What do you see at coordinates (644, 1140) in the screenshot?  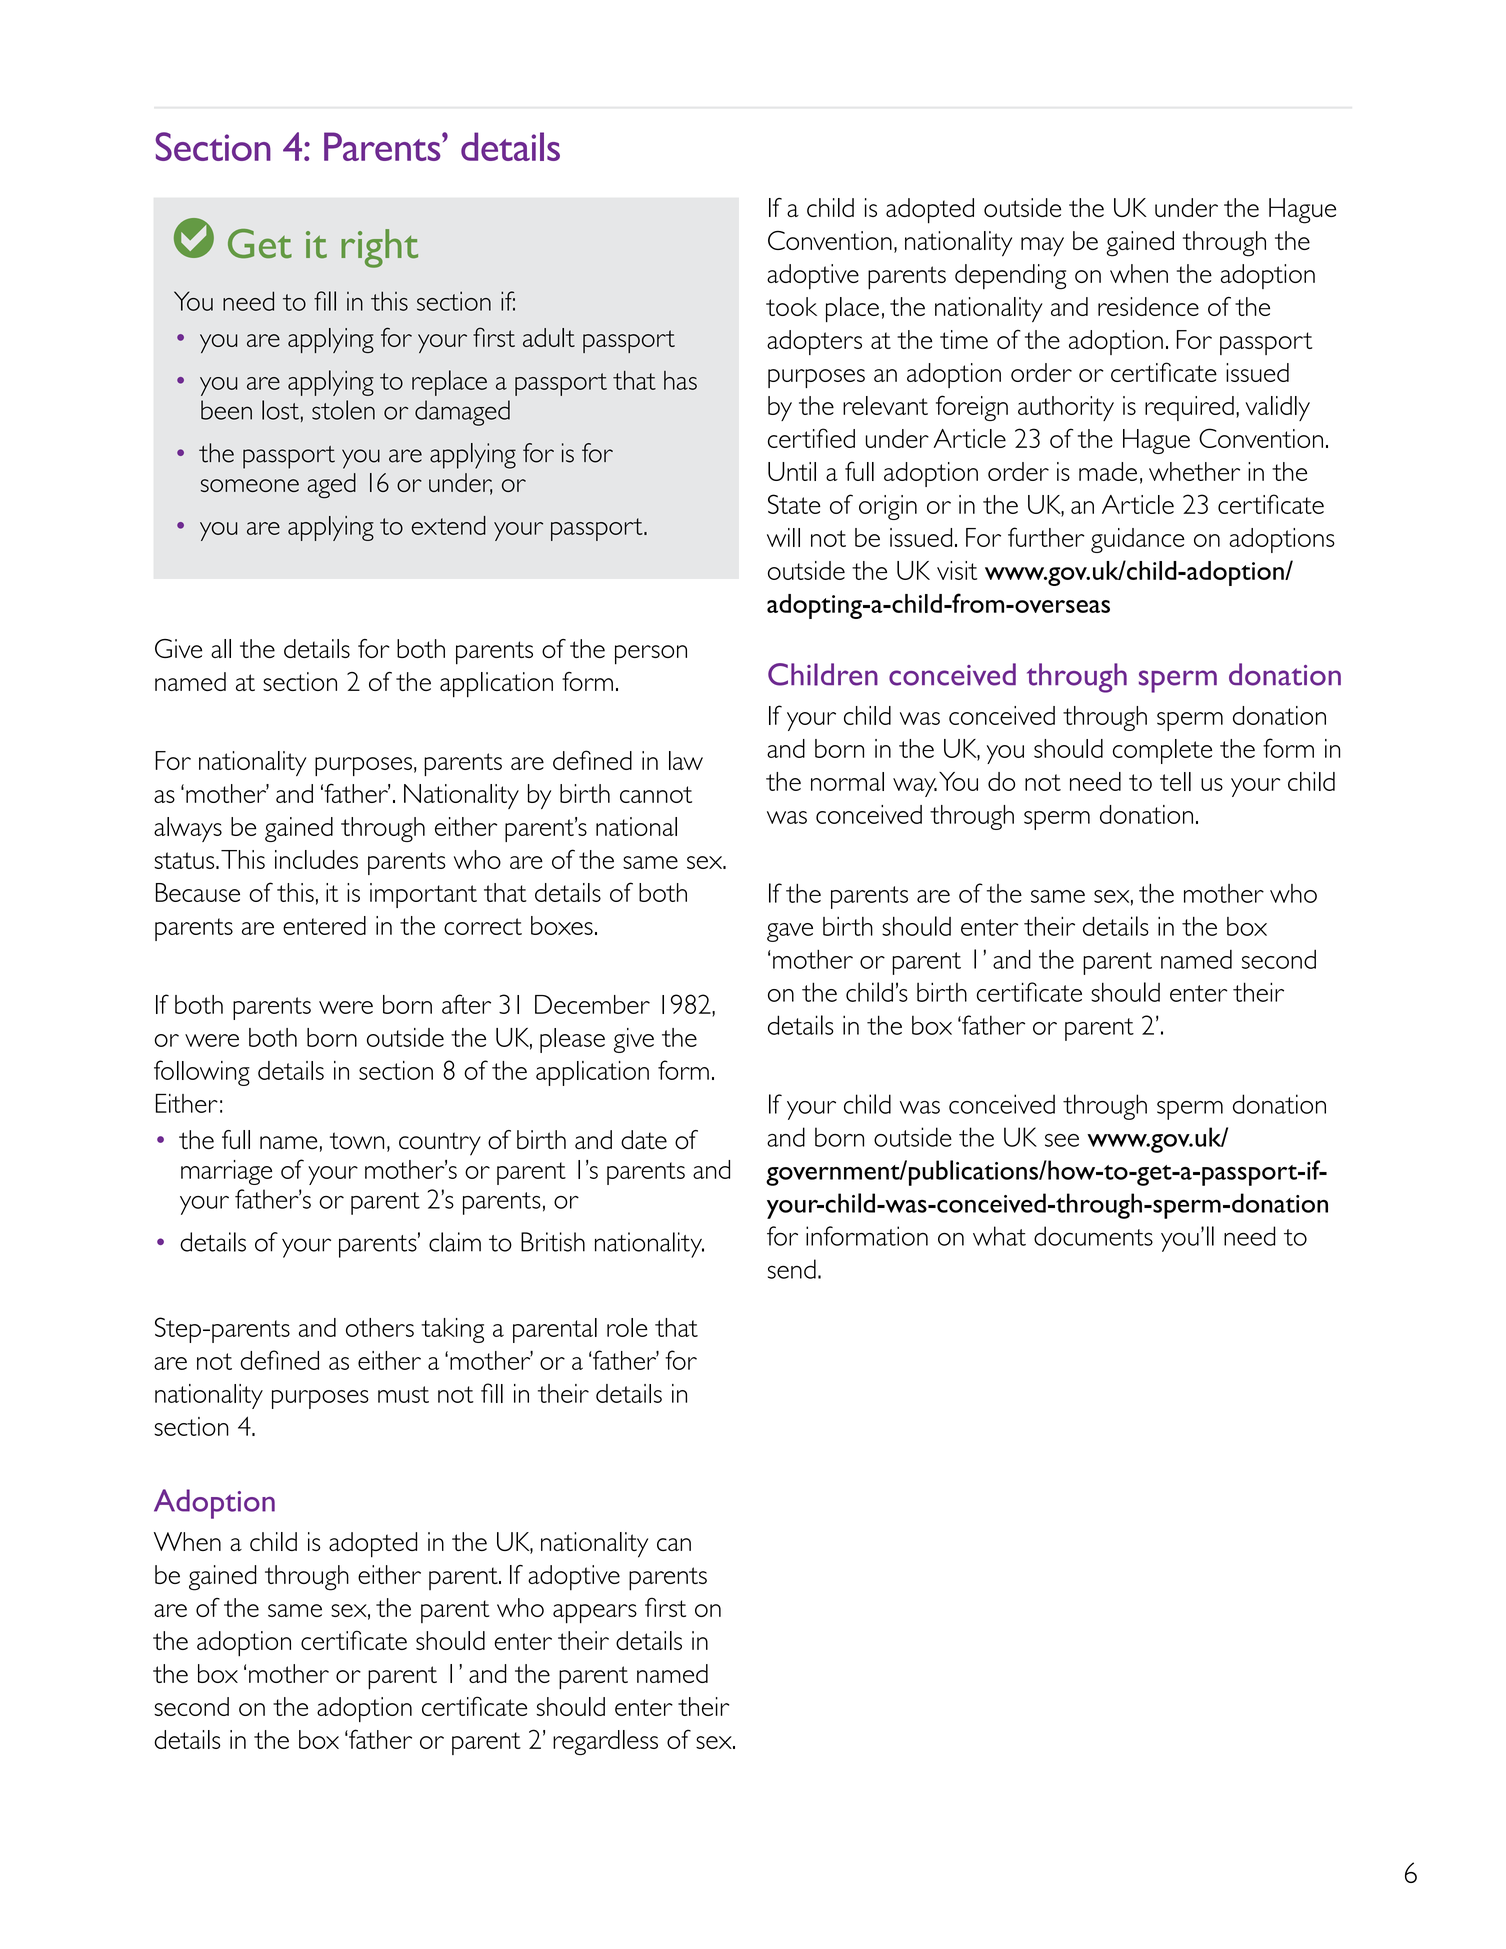 I see `date` at bounding box center [644, 1140].
